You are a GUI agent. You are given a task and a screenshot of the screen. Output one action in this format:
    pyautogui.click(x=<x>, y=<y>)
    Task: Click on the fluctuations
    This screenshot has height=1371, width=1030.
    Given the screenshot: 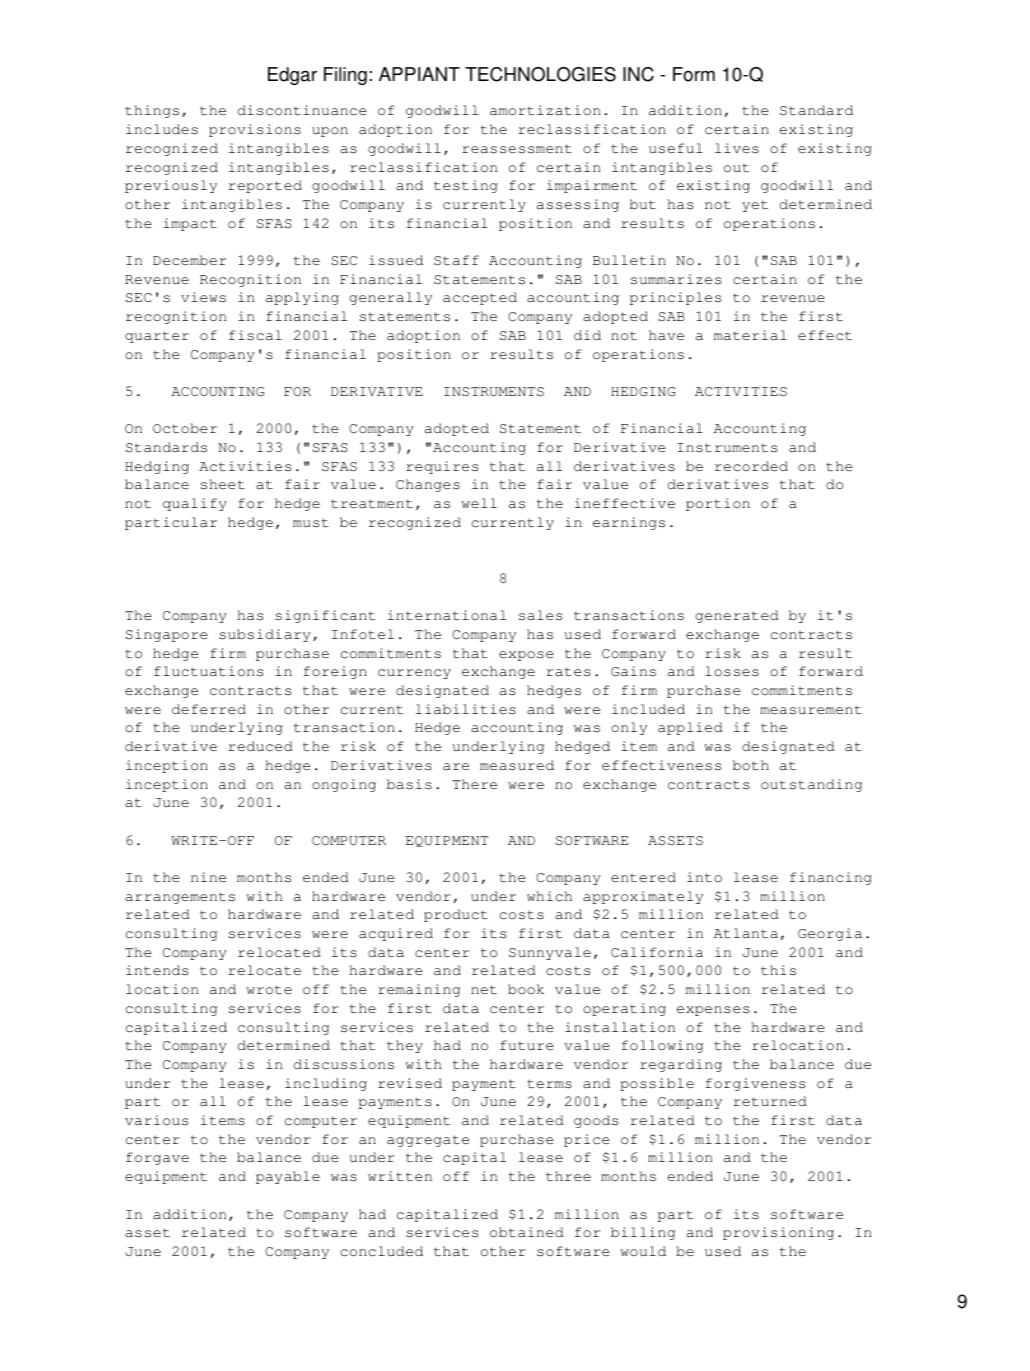 What is the action you would take?
    pyautogui.click(x=208, y=671)
